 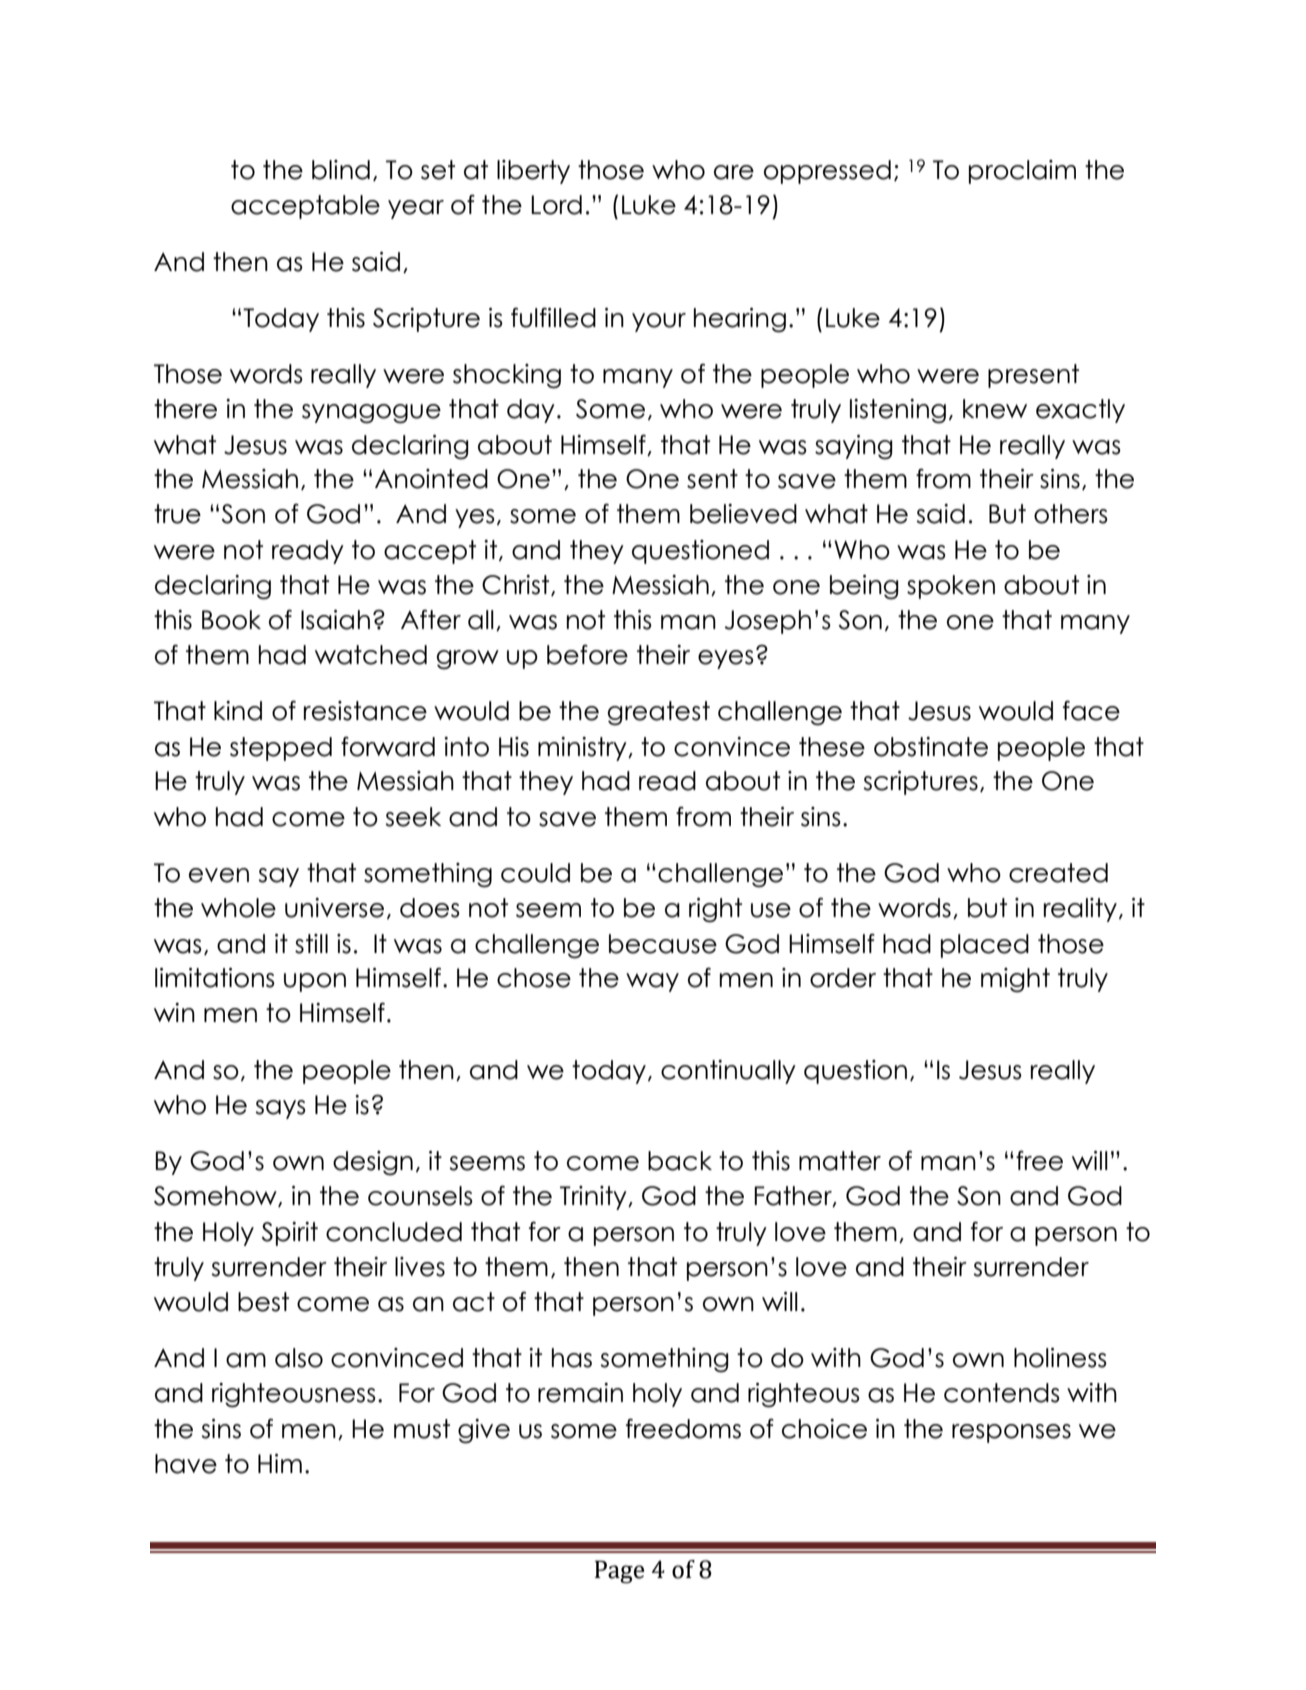 I want to click on even, so click(x=219, y=875).
